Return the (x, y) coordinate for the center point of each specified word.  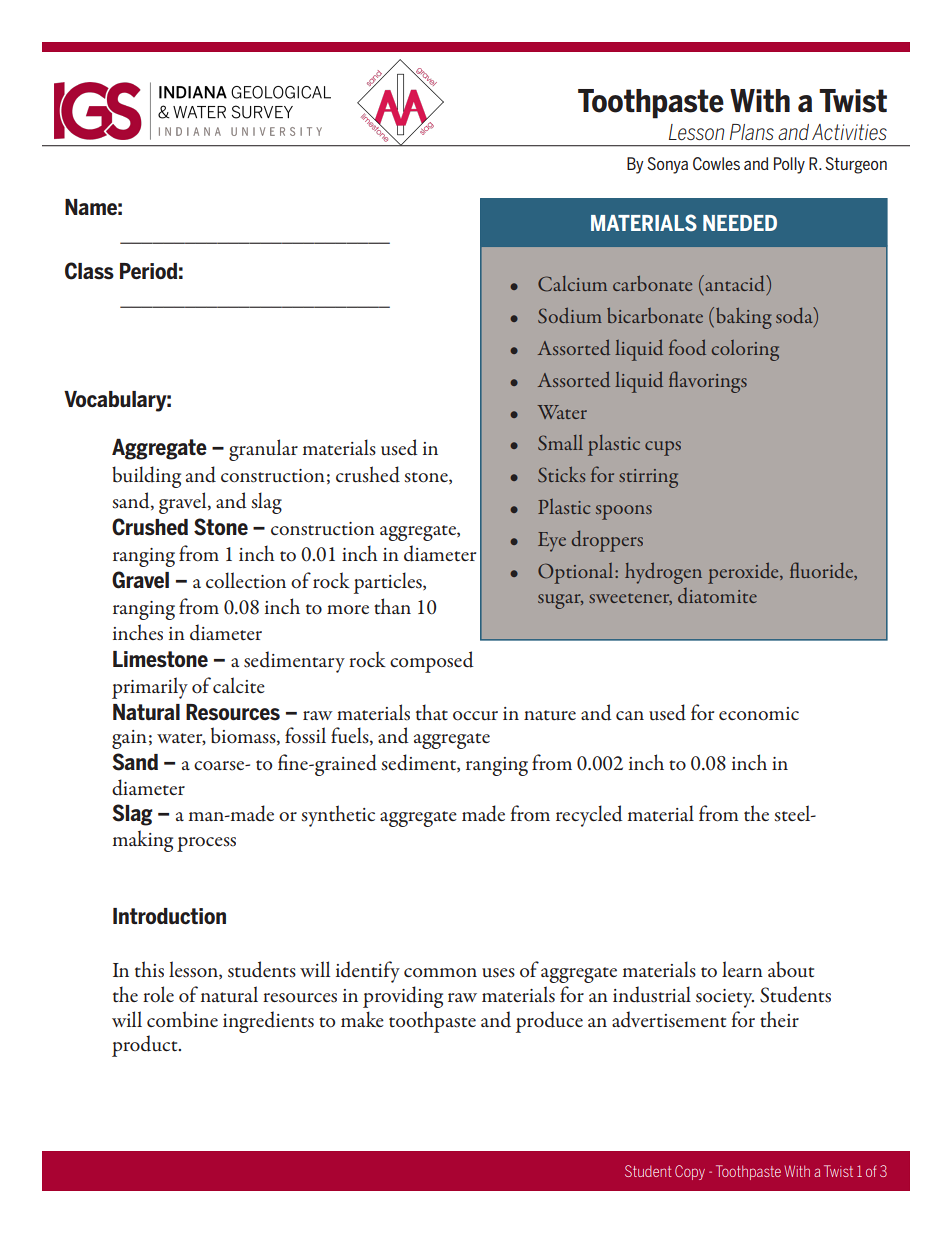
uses (498, 973)
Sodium (570, 315)
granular (263, 450)
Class (89, 271)
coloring (745, 350)
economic (759, 714)
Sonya (667, 165)
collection (246, 580)
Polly (789, 165)
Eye (552, 542)
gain (129, 739)
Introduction (169, 916)
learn (742, 969)
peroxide (744, 573)
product (146, 1046)
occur (475, 716)
